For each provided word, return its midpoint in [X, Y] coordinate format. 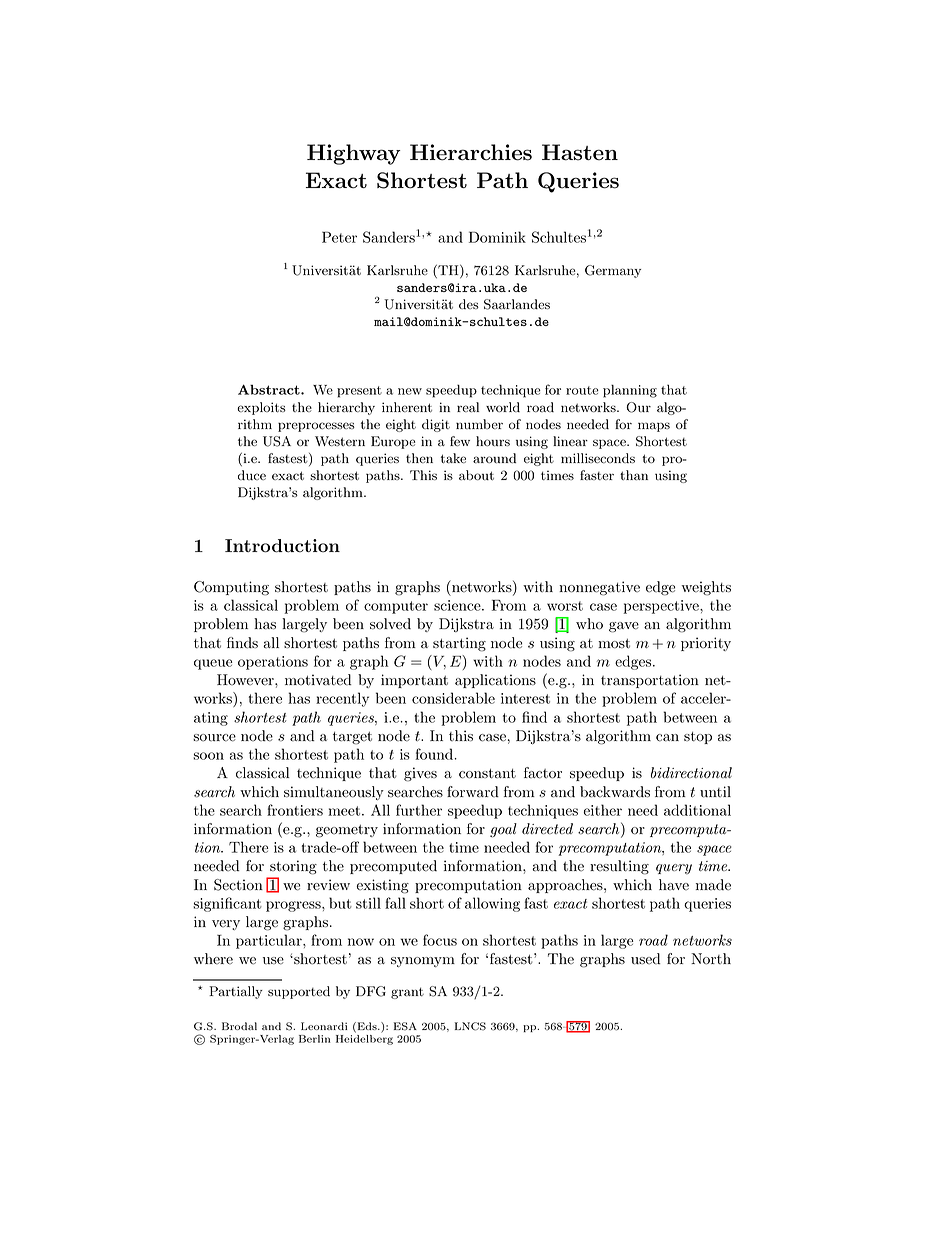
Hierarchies [471, 152]
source [214, 738]
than [634, 475]
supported [299, 992]
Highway [354, 154]
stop [698, 737]
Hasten [580, 152]
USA [277, 441]
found [435, 754]
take [453, 458]
